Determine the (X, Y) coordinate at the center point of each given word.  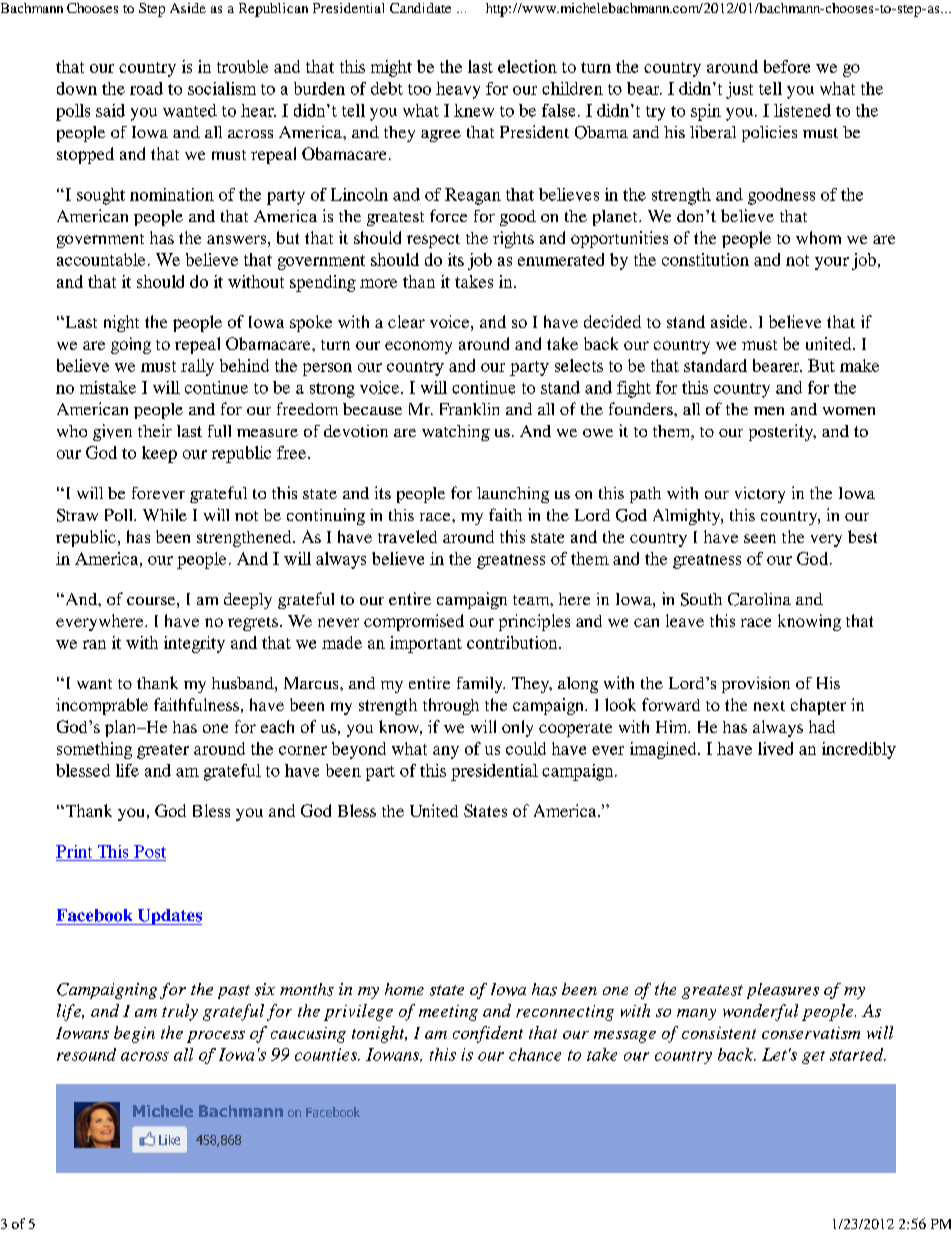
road (146, 88)
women (849, 411)
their (155, 430)
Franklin (469, 409)
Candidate (420, 8)
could (526, 748)
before (787, 66)
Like (169, 1140)
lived (775, 748)
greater (163, 751)
